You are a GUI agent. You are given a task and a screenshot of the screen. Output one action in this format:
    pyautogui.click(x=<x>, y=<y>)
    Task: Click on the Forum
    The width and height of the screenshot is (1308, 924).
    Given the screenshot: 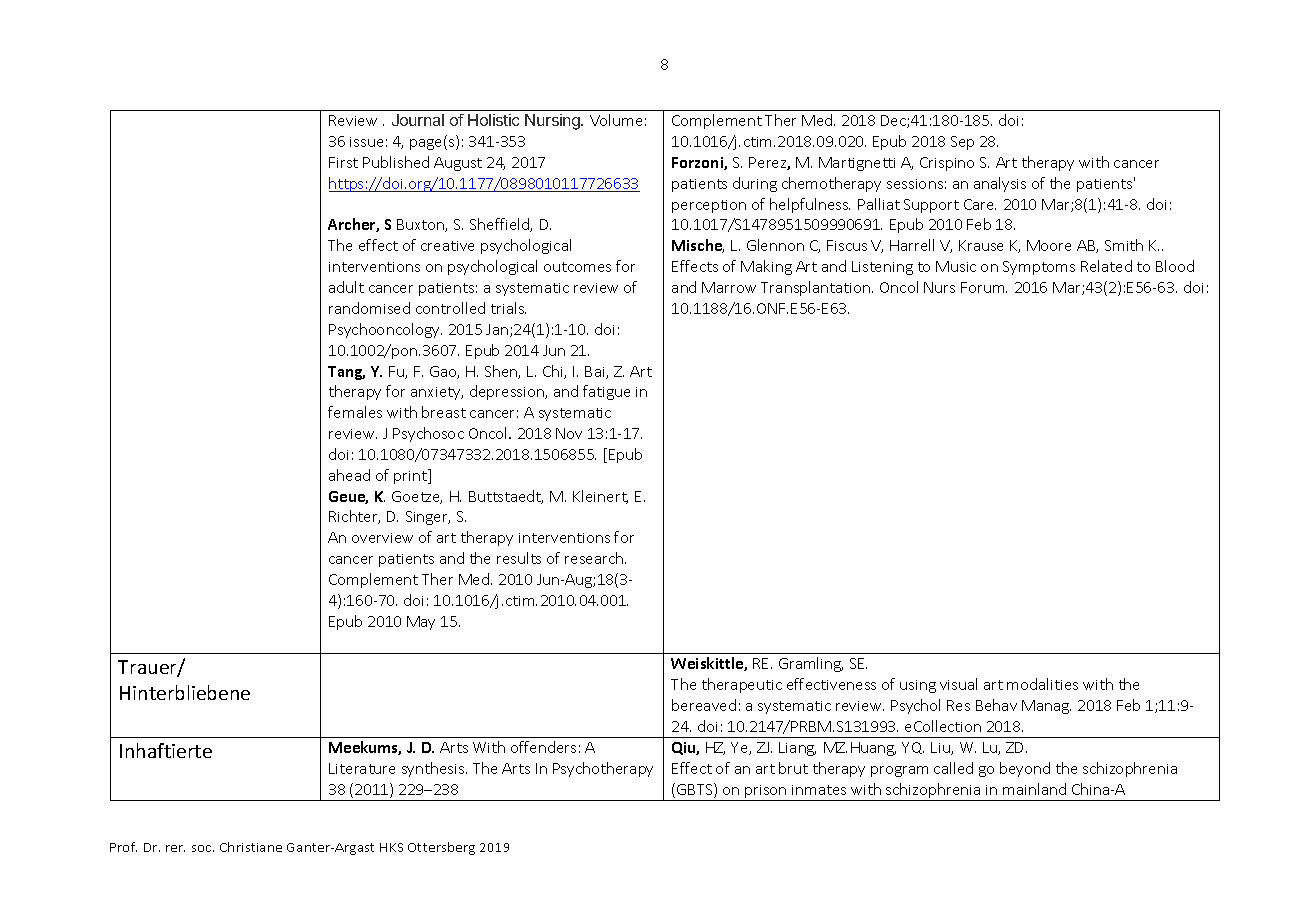 What is the action you would take?
    pyautogui.click(x=984, y=287)
